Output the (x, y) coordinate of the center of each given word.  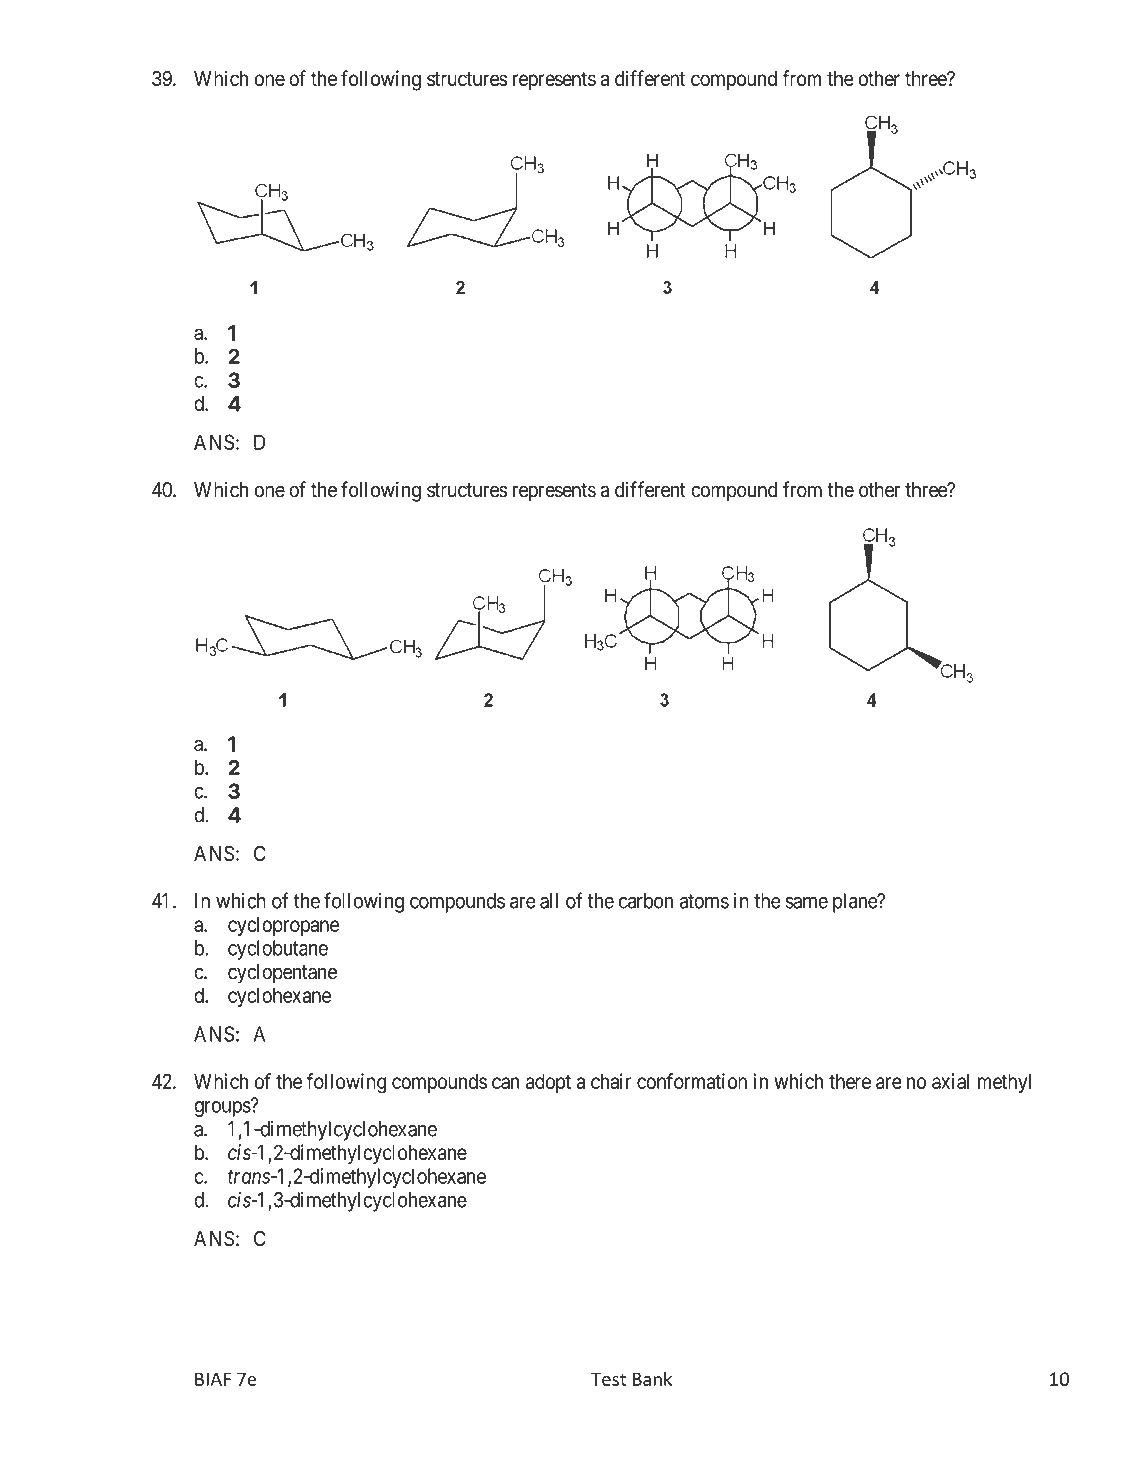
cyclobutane (278, 950)
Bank (652, 1378)
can (506, 1083)
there (850, 1081)
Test (608, 1379)
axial (950, 1081)
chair (611, 1081)
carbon (646, 901)
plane (856, 903)
